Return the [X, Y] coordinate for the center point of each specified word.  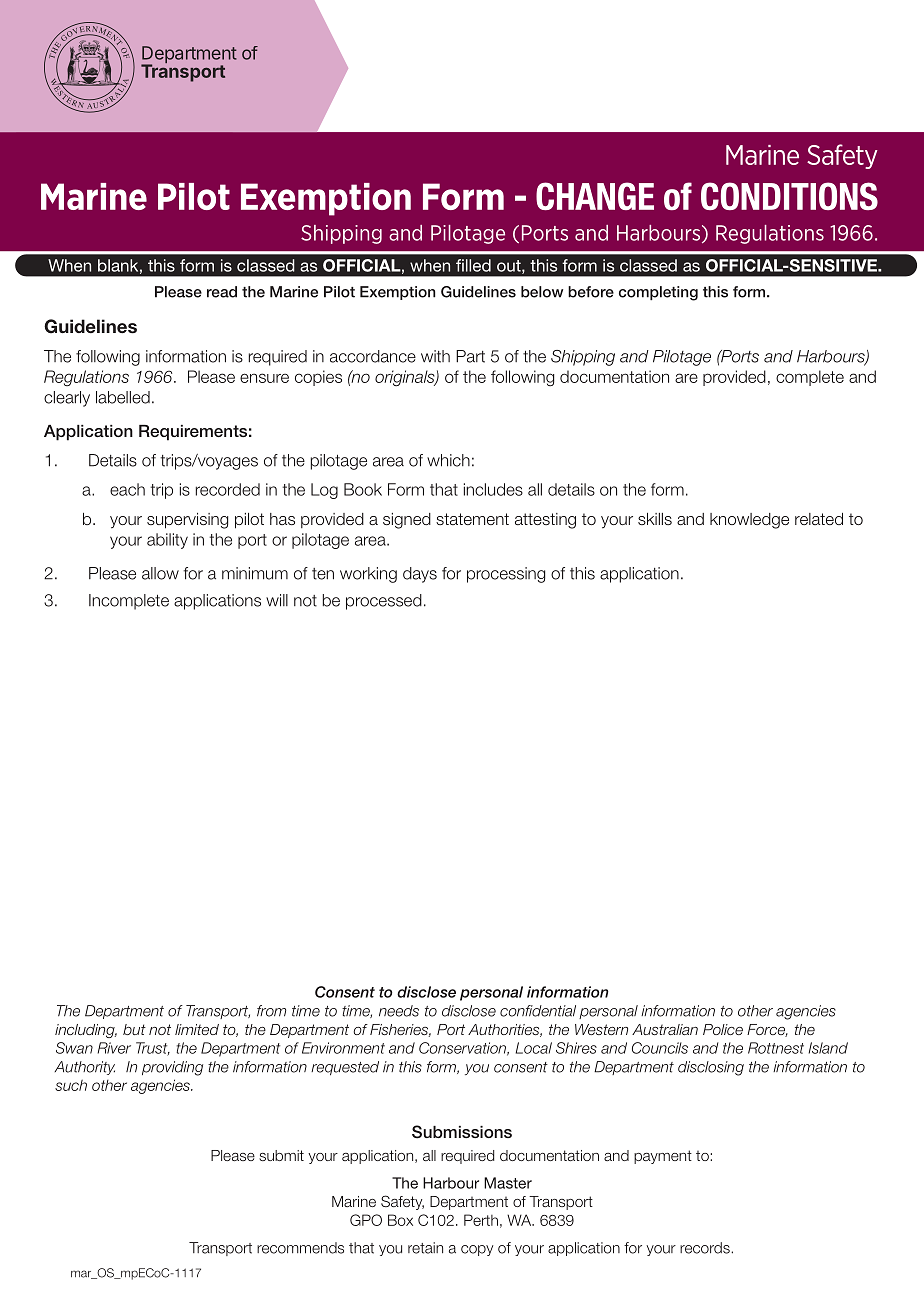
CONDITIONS [789, 196]
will [277, 600]
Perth [481, 1220]
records [706, 1248]
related [819, 519]
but [134, 1029]
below [542, 292]
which [448, 460]
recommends [300, 1248]
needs [399, 1011]
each [127, 489]
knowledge [749, 521]
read [222, 292]
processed [384, 602]
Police [723, 1029]
